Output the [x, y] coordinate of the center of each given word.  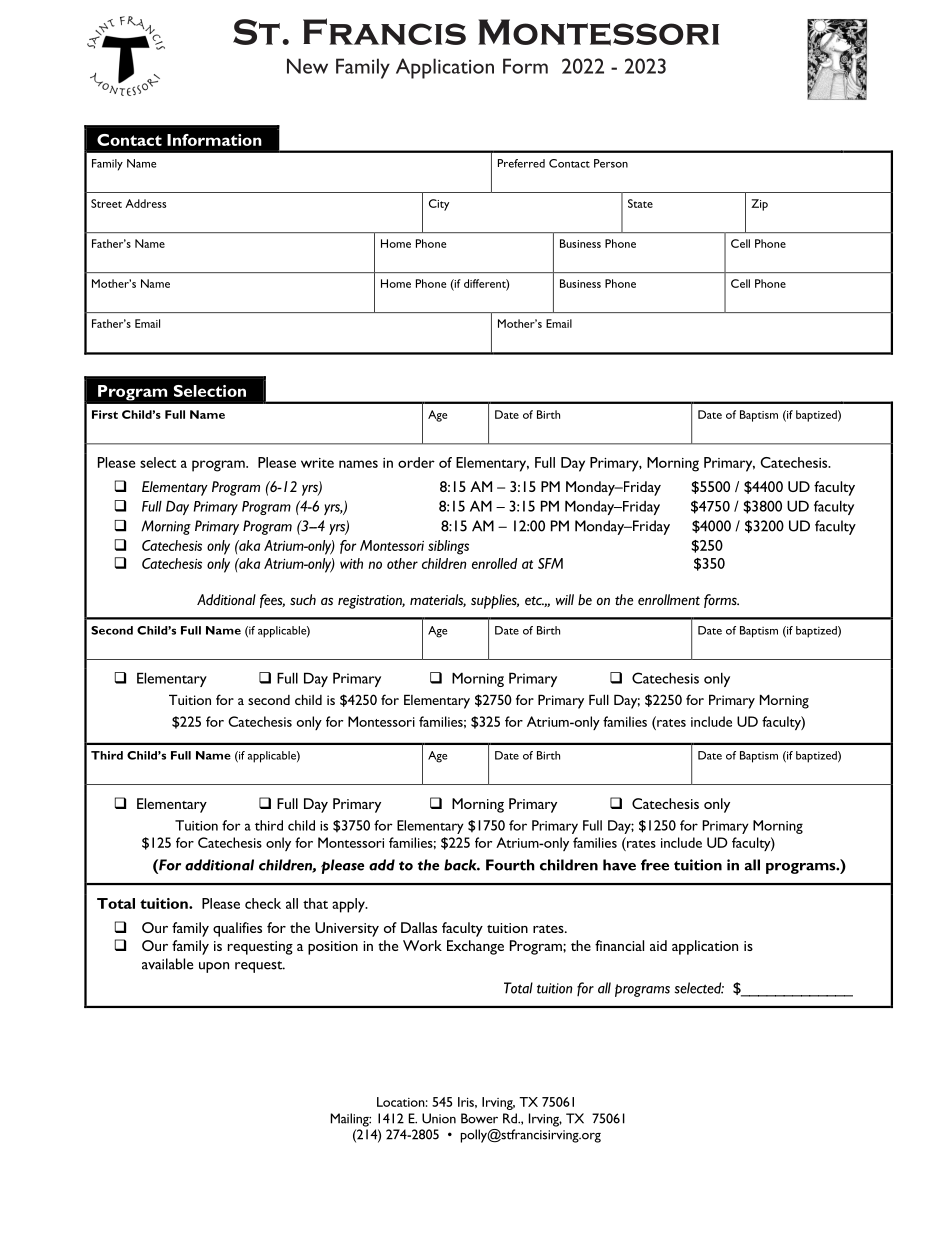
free [655, 865]
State [640, 203]
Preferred [521, 163]
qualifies [237, 929]
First [105, 414]
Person [611, 163]
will [565, 599]
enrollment [669, 599]
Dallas [419, 927]
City [439, 205]
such [303, 599]
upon [214, 967]
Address [145, 203]
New [307, 66]
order [416, 462]
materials [438, 600]
